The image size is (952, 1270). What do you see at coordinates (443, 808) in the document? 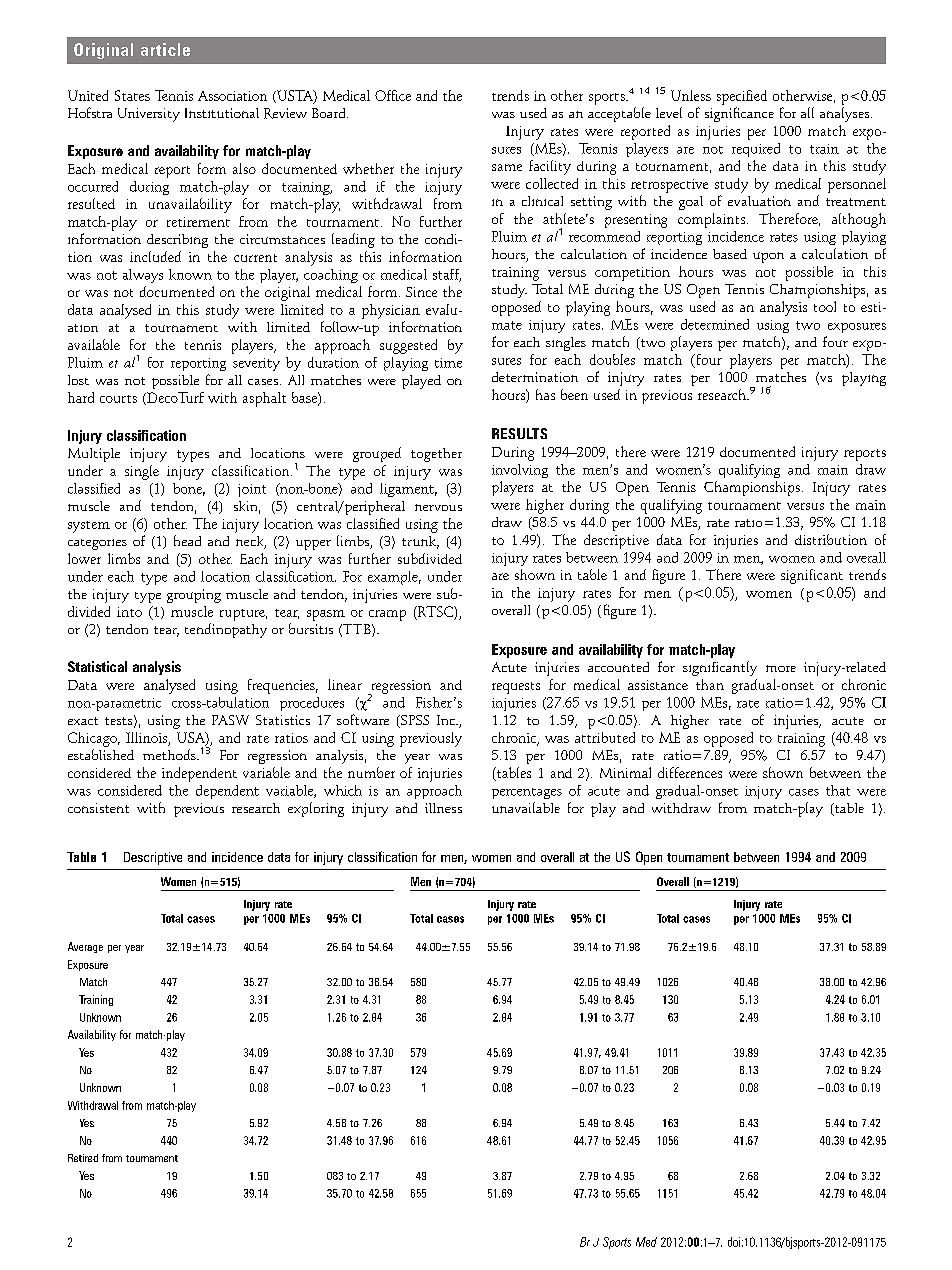
I see `illness` at bounding box center [443, 808].
